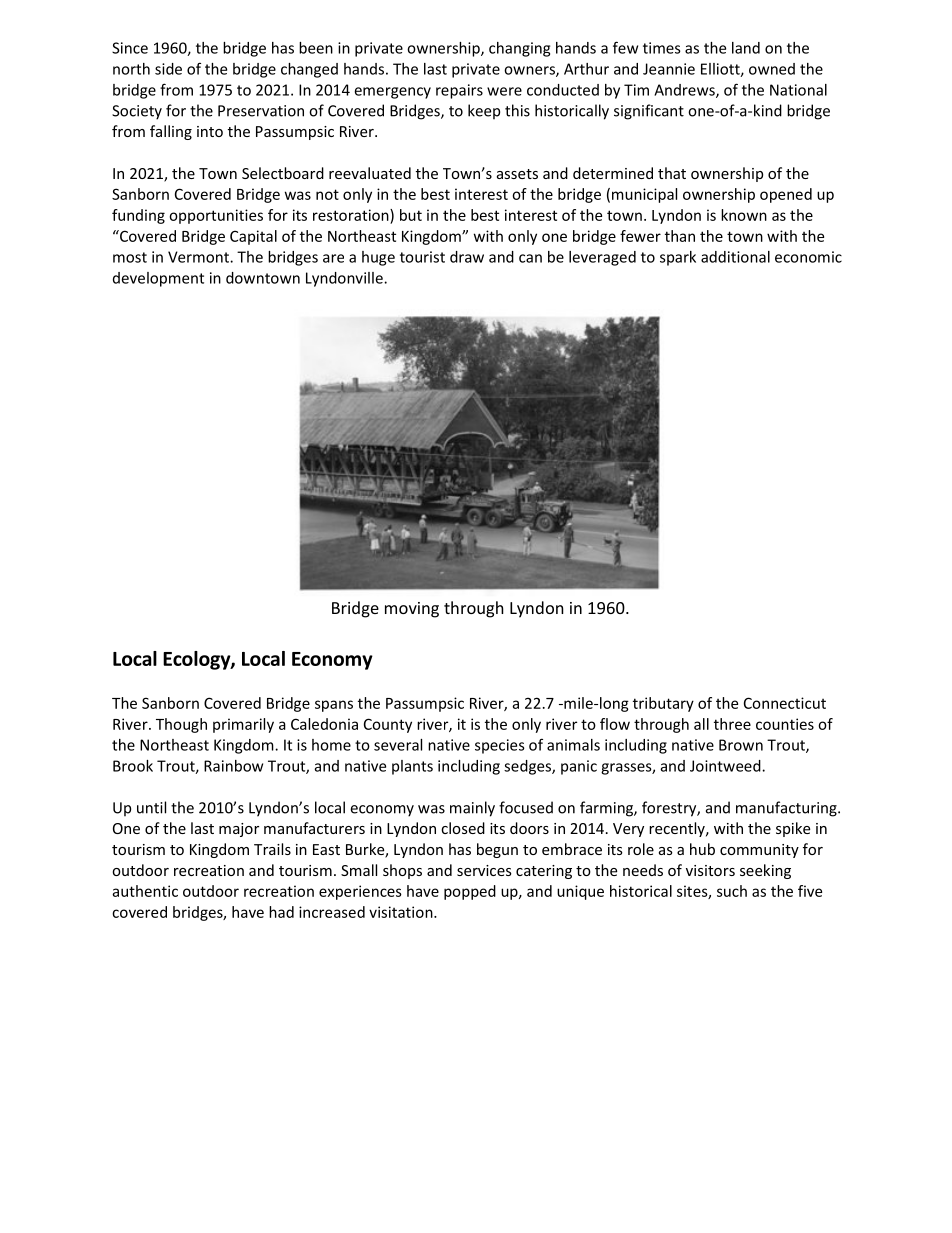 Image resolution: width=952 pixels, height=1233 pixels. Describe the element at coordinates (199, 257) in the document. I see `Vermont` at that location.
